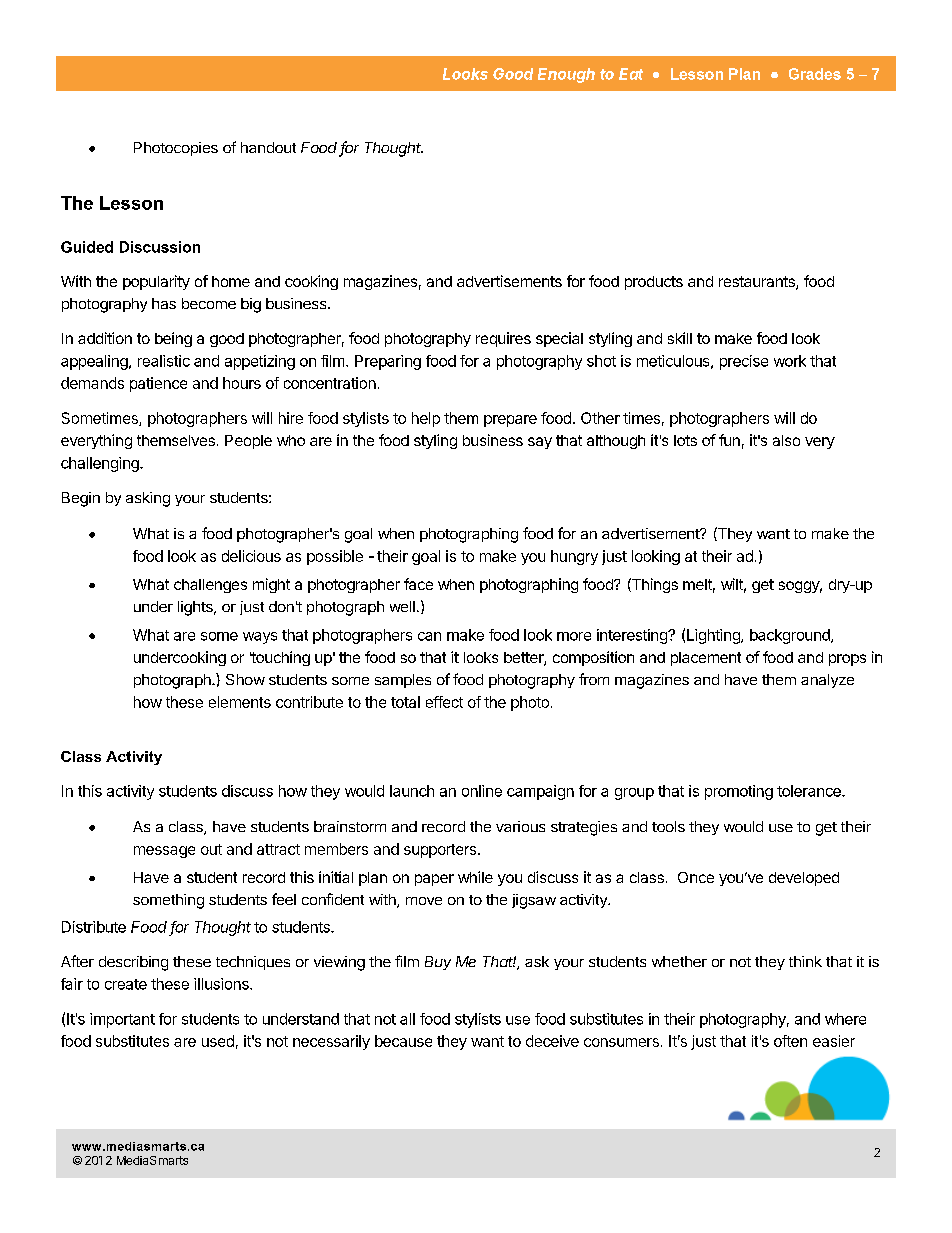  Describe the element at coordinates (566, 75) in the document. I see `Enough` at that location.
